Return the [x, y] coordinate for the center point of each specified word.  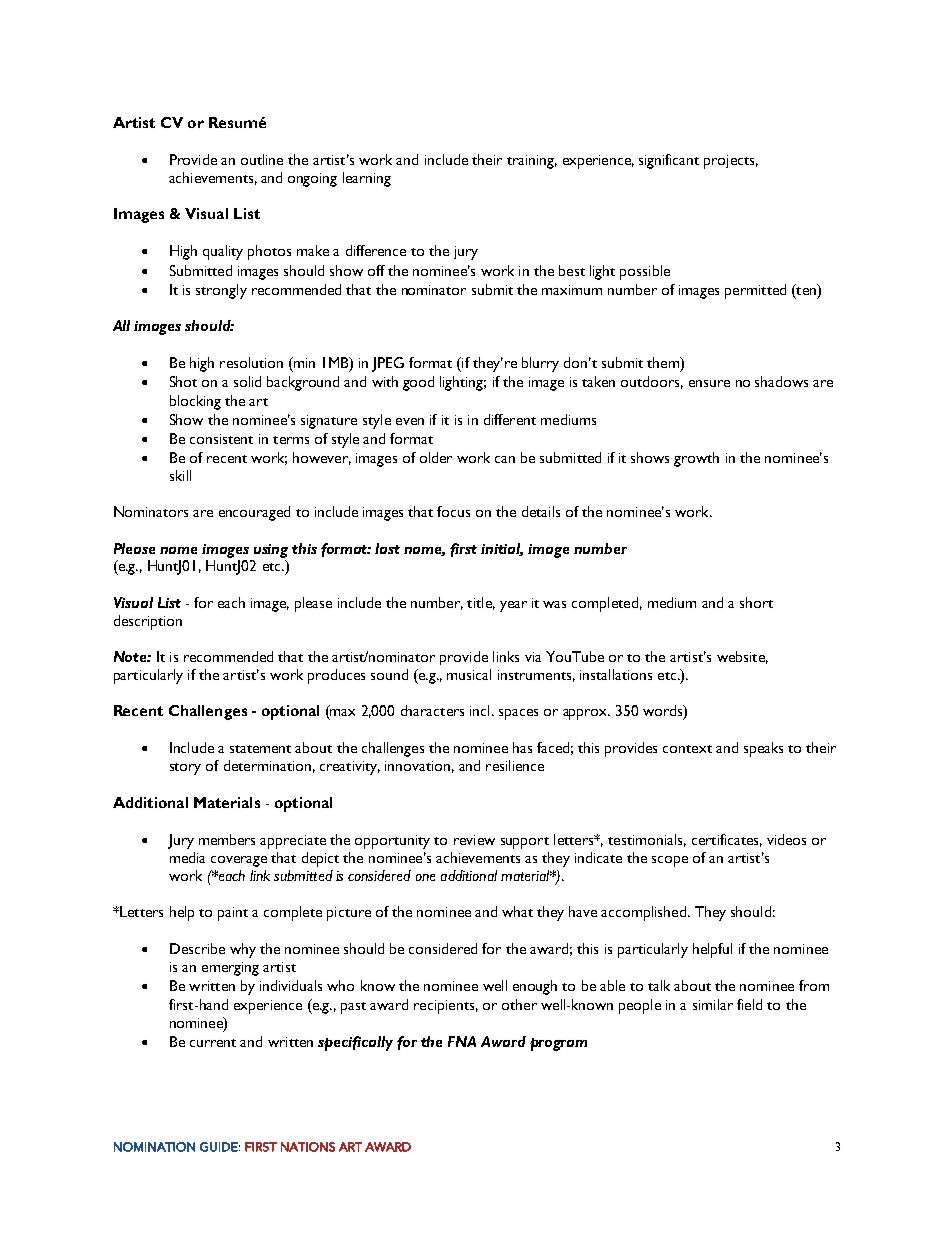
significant [669, 161]
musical [469, 674]
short [756, 602]
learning [367, 179]
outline [262, 159]
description [148, 622]
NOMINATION [154, 1147]
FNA [462, 1041]
